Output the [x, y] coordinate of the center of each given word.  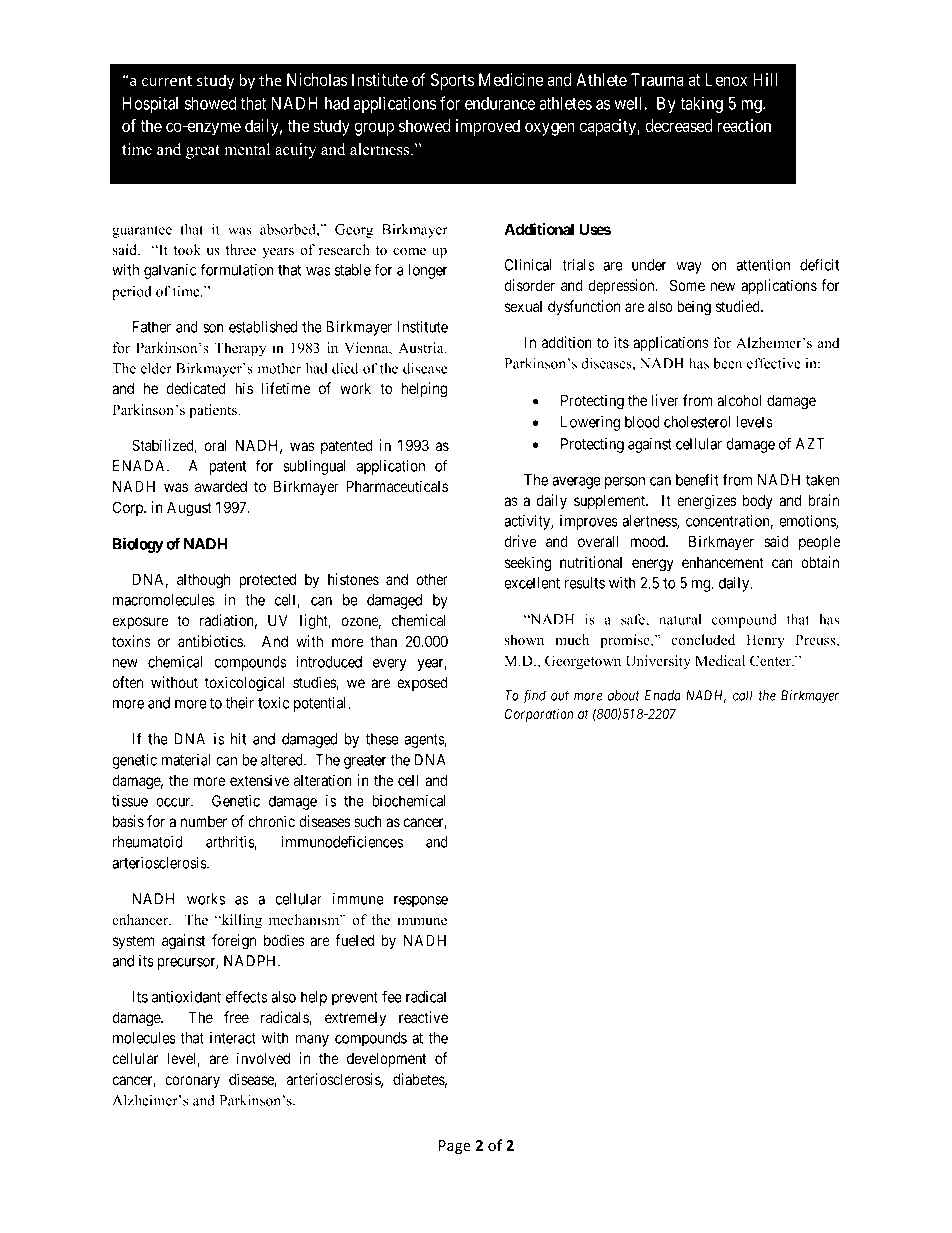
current [167, 81]
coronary [192, 1082]
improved [488, 127]
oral [215, 445]
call [743, 695]
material [186, 760]
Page [455, 1147]
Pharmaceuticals [397, 486]
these [382, 739]
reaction [744, 125]
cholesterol [697, 422]
